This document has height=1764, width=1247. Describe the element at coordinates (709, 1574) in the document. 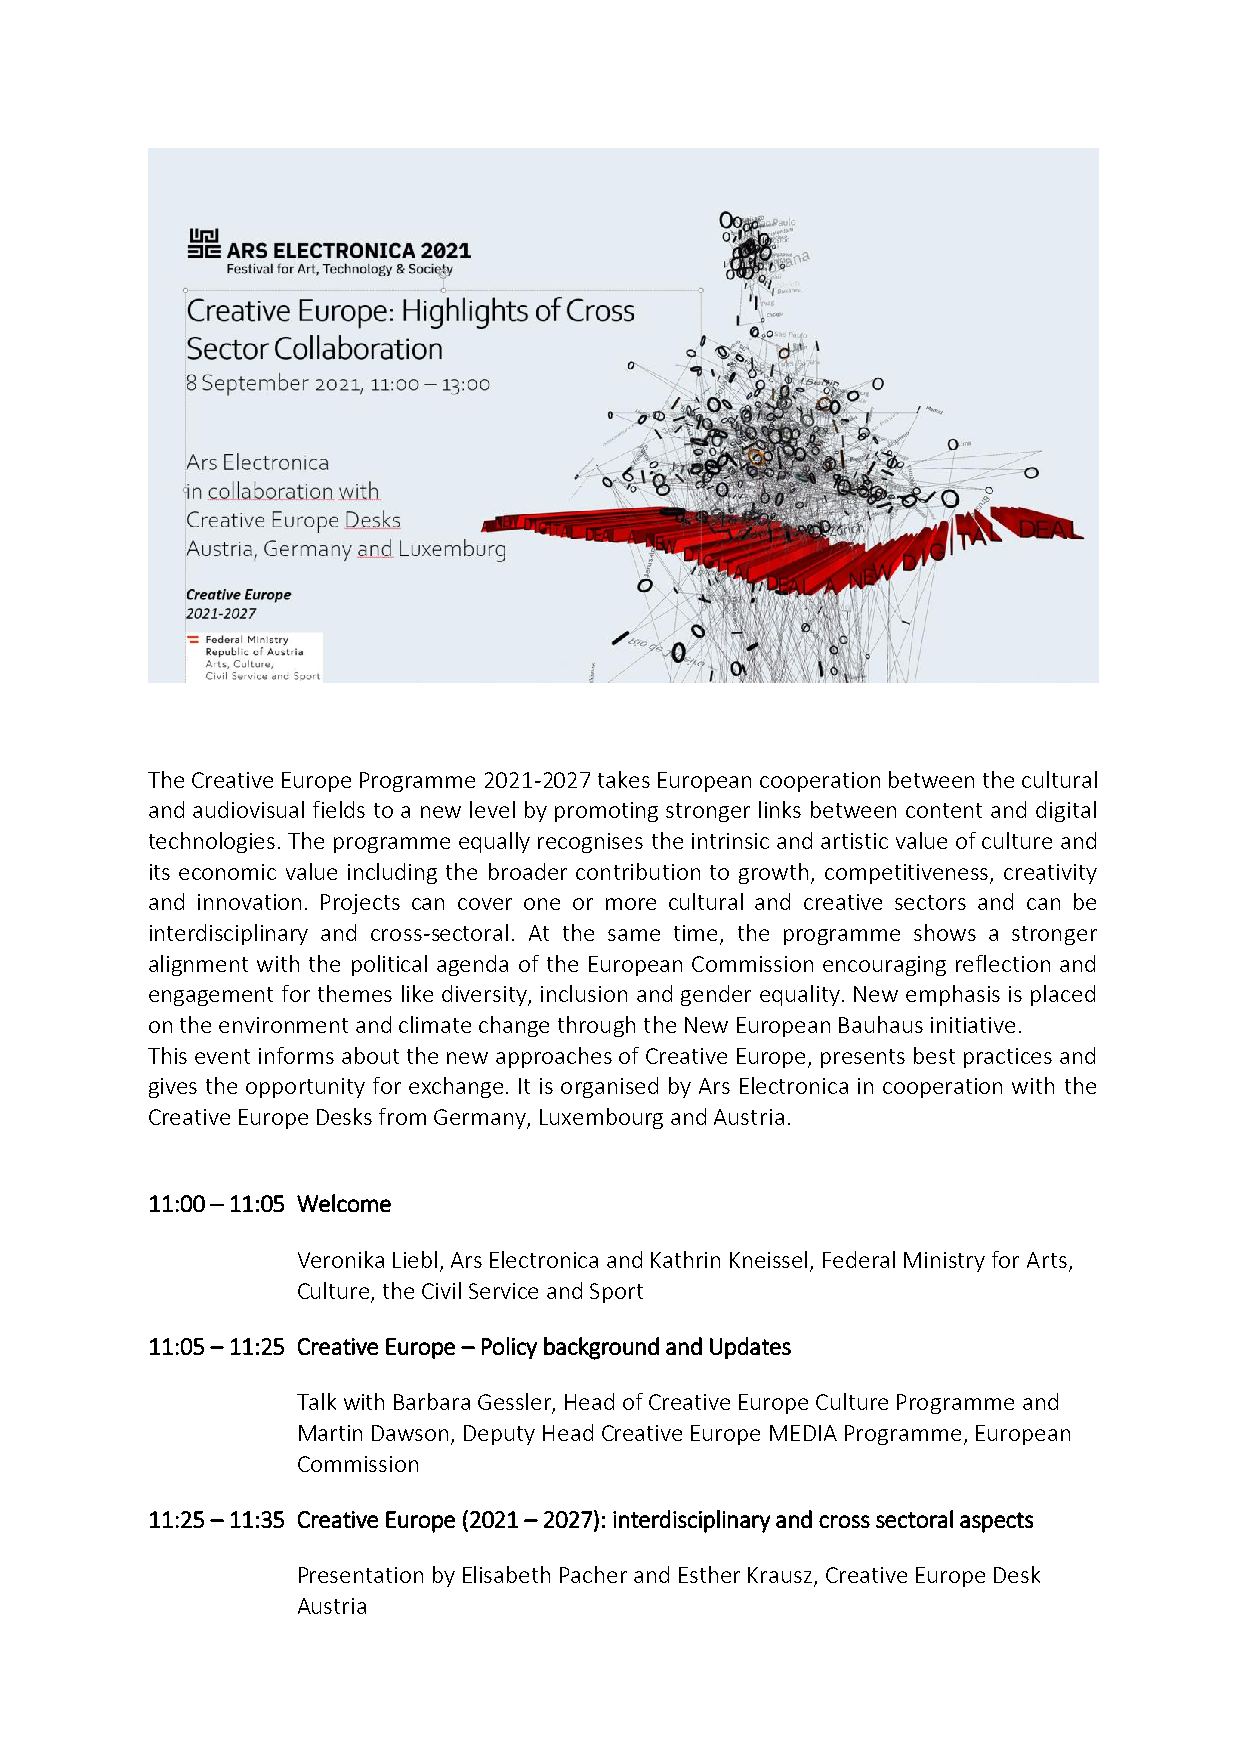

I see `Esther` at that location.
